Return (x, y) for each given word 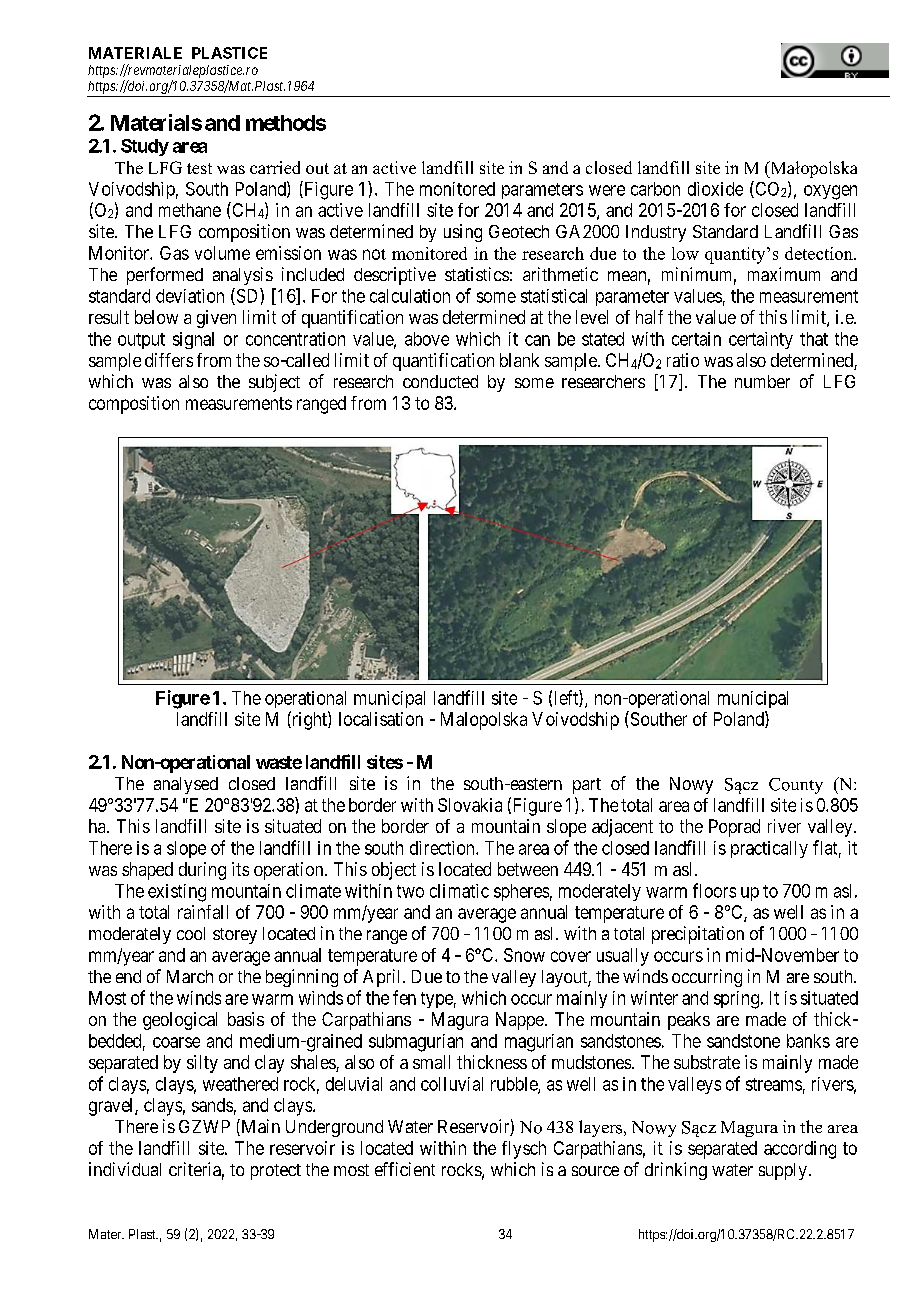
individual (125, 1169)
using (463, 233)
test (199, 168)
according (800, 1150)
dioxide (715, 189)
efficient (405, 1169)
